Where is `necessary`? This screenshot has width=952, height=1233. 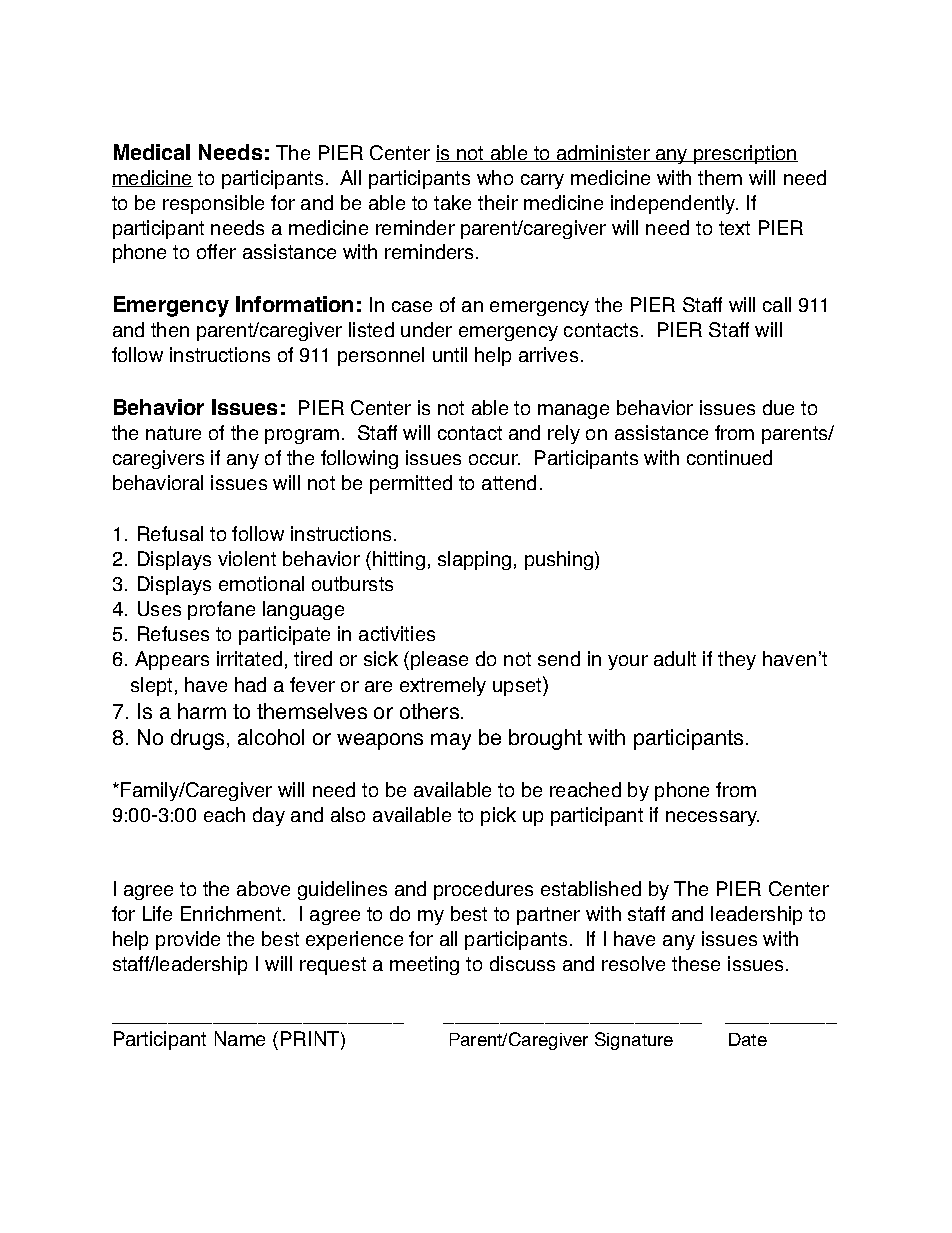
necessary is located at coordinates (712, 818).
